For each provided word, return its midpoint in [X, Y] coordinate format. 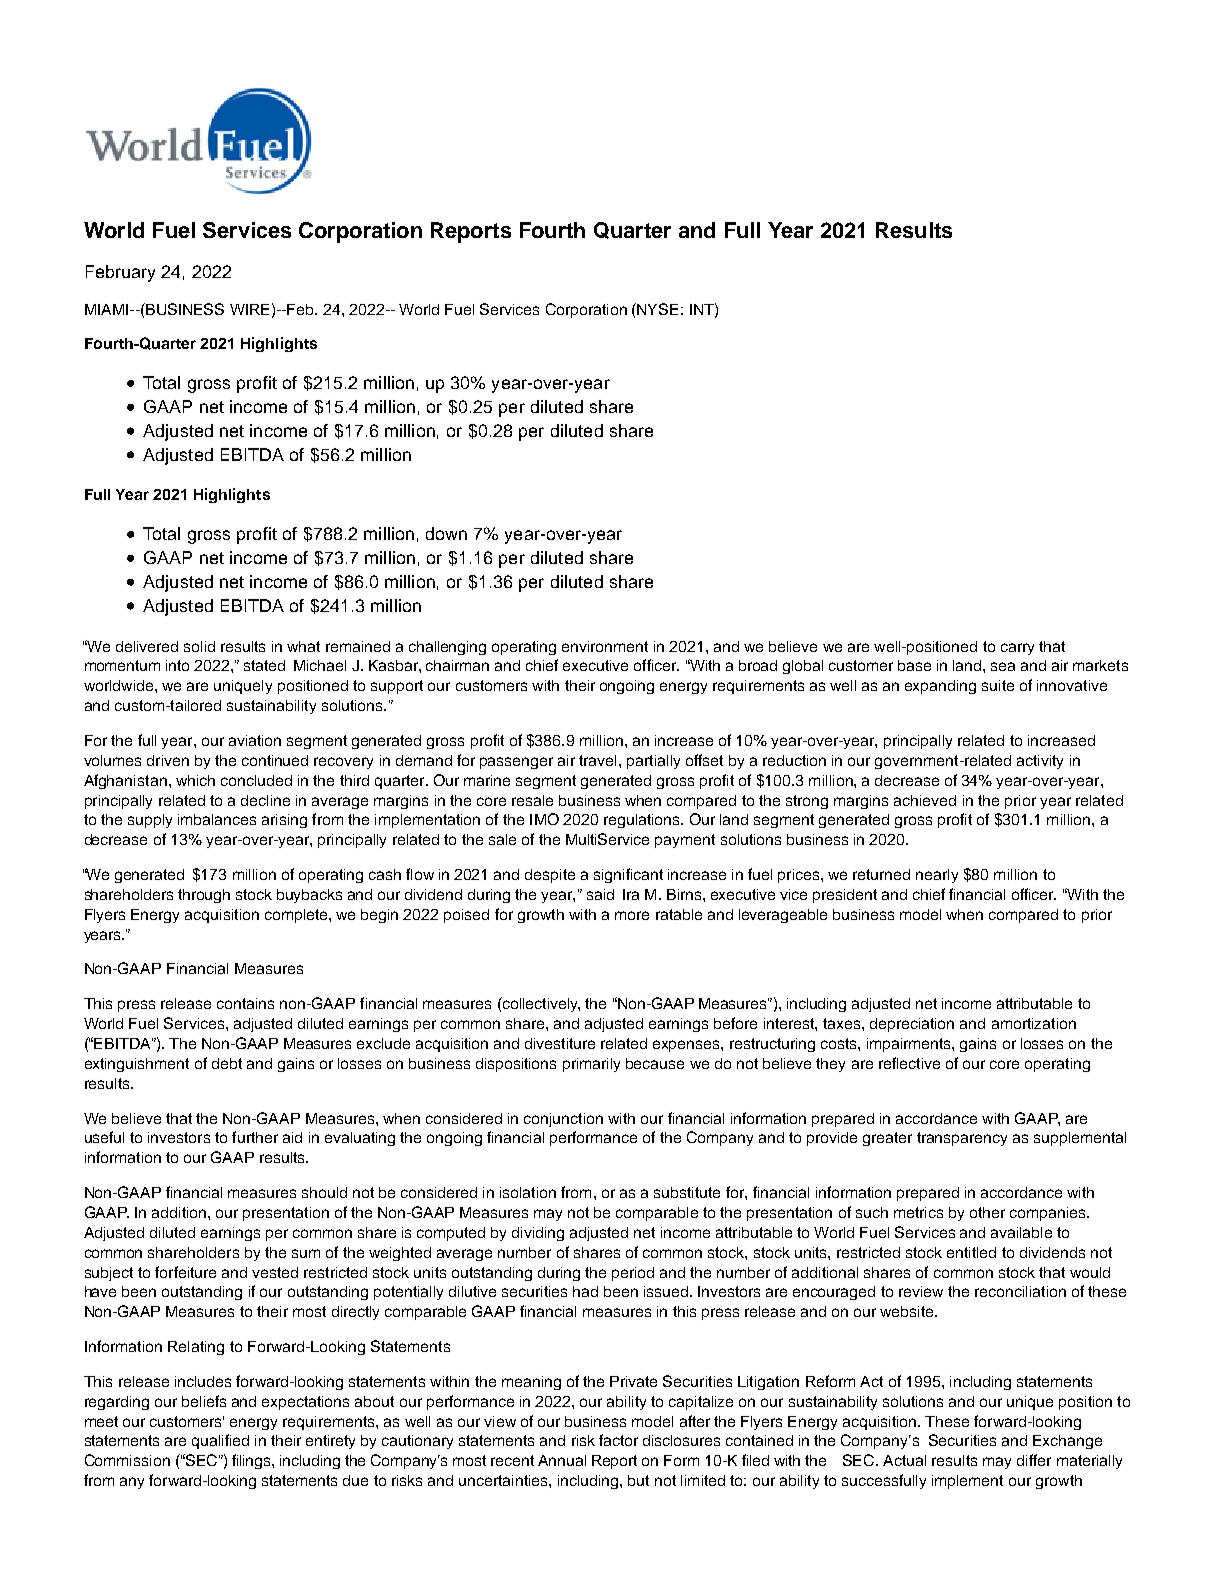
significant [628, 875]
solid [199, 646]
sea [1003, 666]
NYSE [657, 309]
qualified [220, 1441]
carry [1017, 649]
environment [605, 646]
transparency [962, 1139]
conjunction [563, 1120]
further [255, 1137]
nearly [937, 876]
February [120, 273]
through [204, 896]
